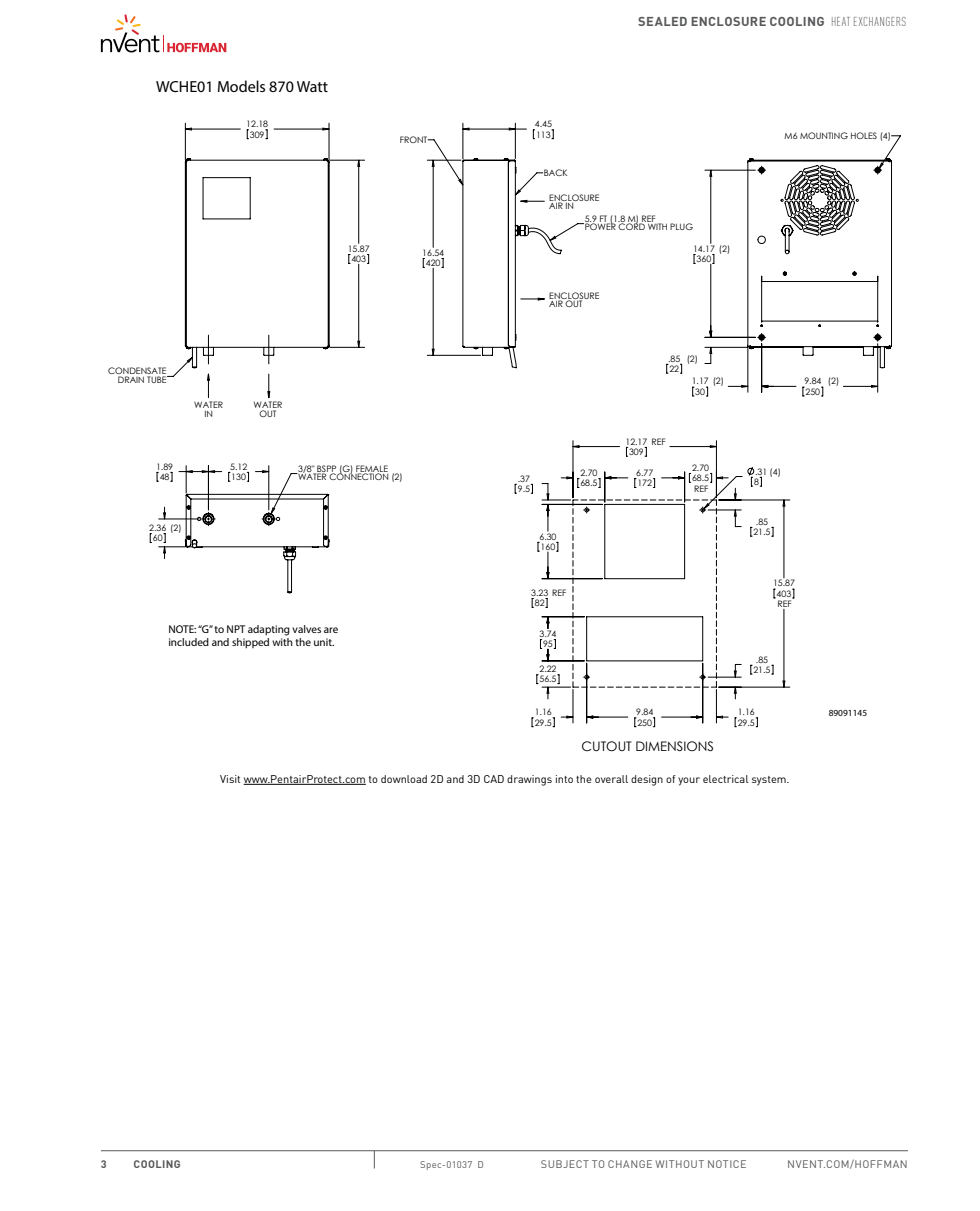 The width and height of the screenshot is (980, 1211). What do you see at coordinates (565, 1164) in the screenshot?
I see `SUBJECT` at bounding box center [565, 1164].
